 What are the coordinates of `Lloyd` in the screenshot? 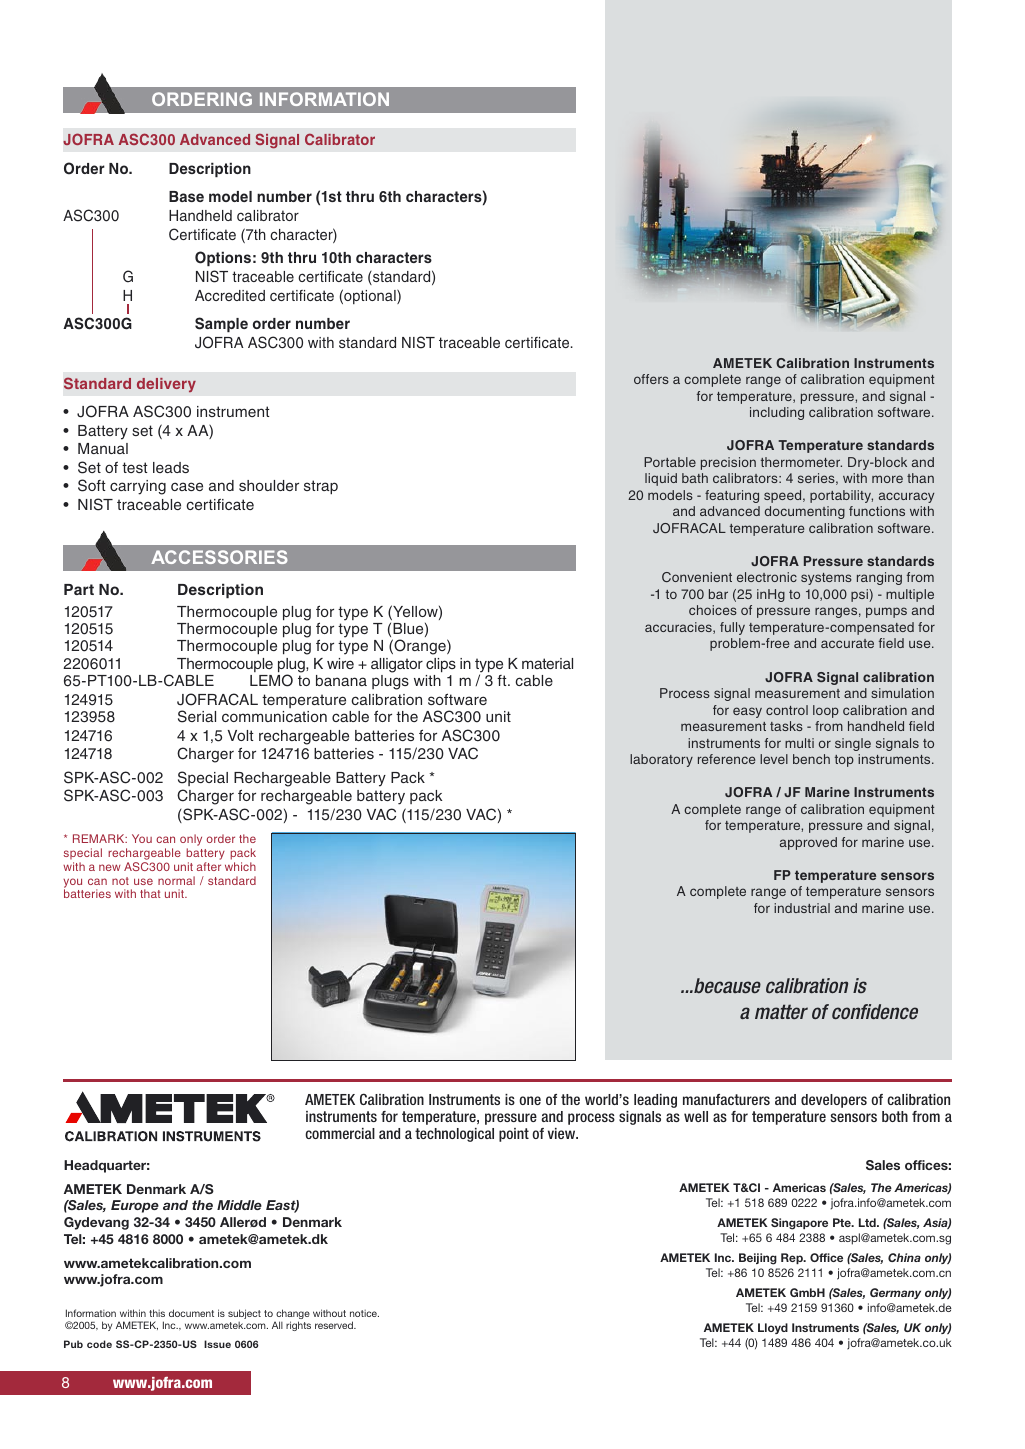 It's located at (773, 1328).
